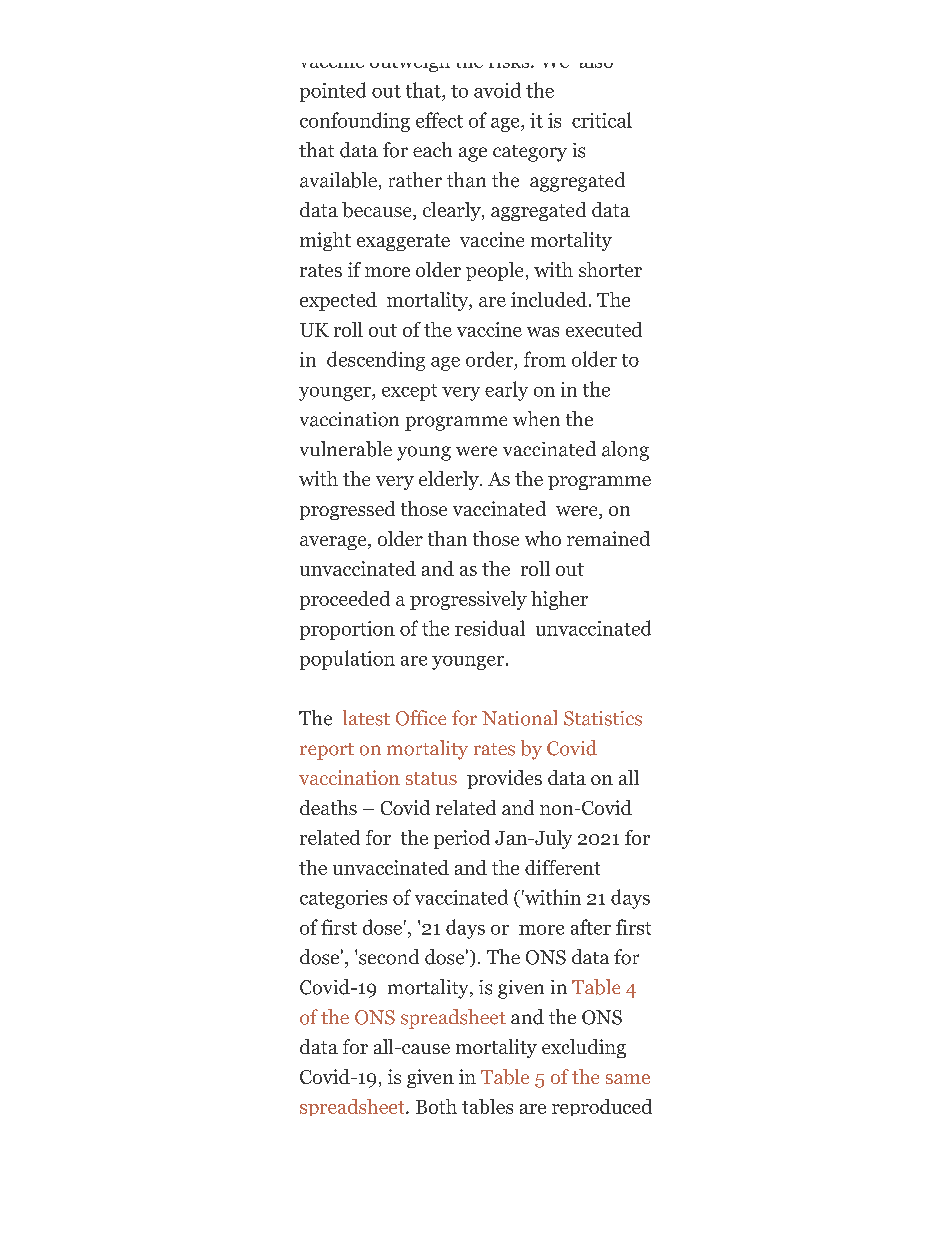 Image resolution: width=952 pixels, height=1233 pixels. Describe the element at coordinates (436, 1106) in the page. I see `Both` at that location.
